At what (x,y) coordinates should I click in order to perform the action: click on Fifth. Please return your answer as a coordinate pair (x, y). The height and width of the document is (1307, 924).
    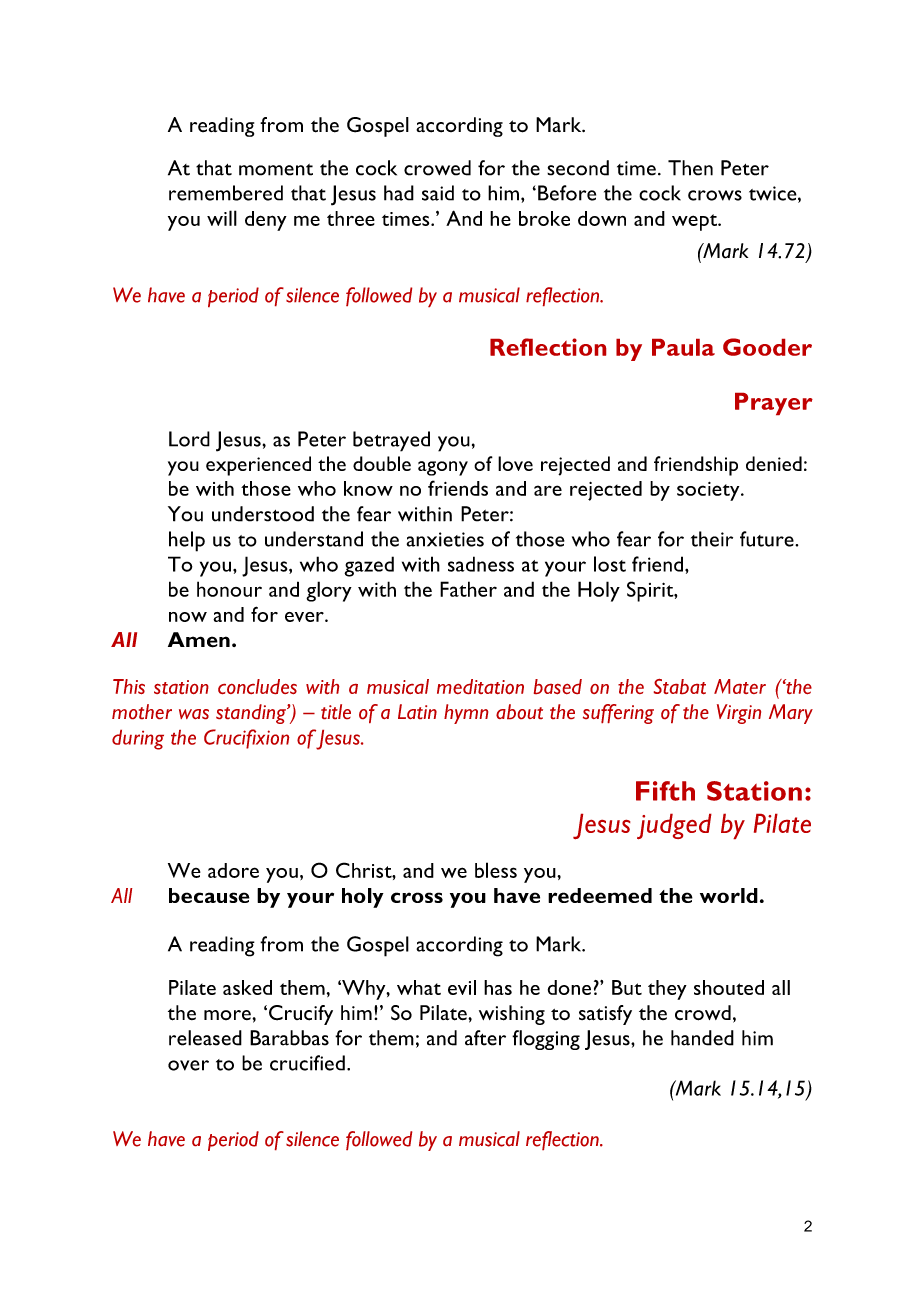
    Looking at the image, I should click on (665, 791).
